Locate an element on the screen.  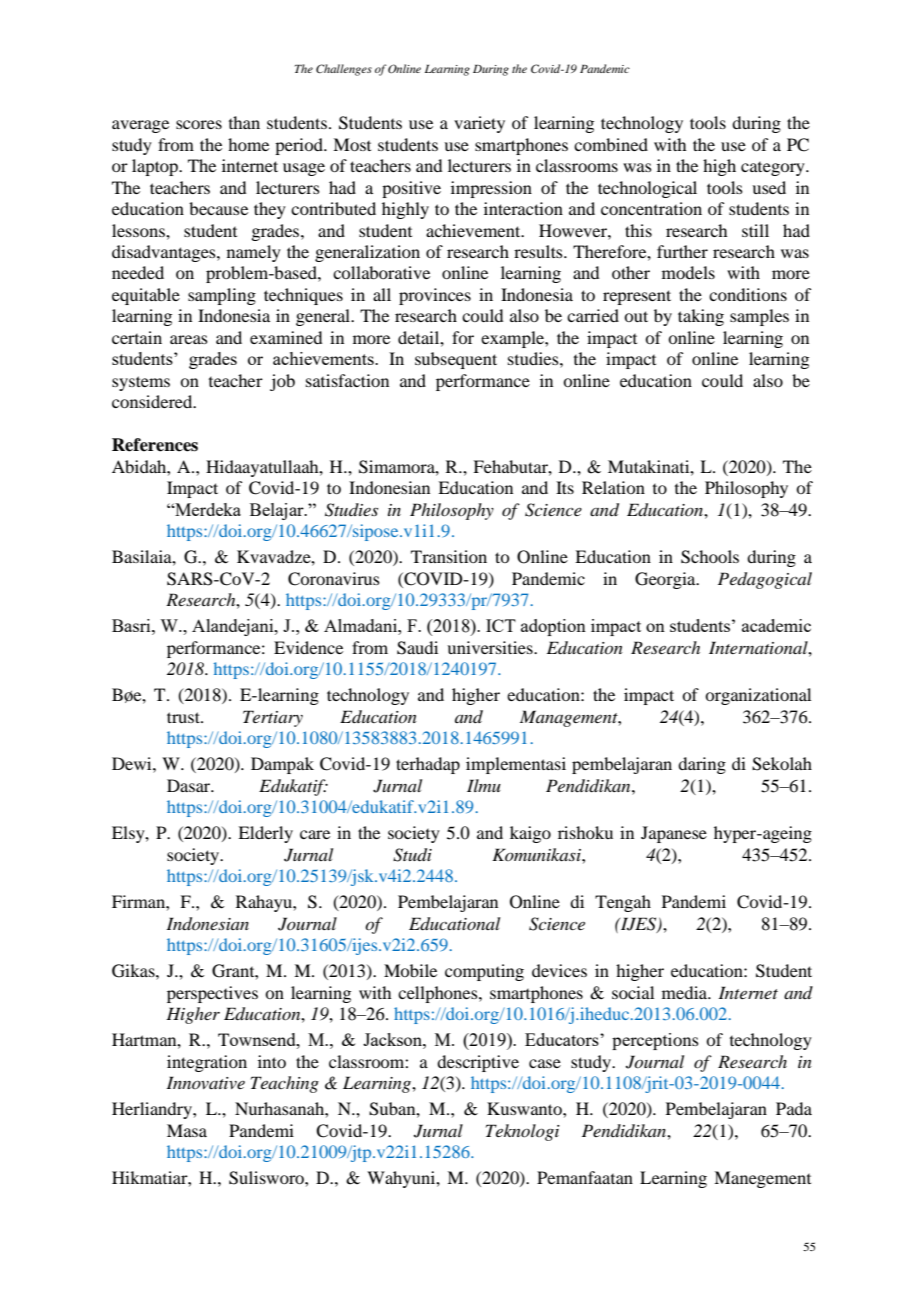
category is located at coordinates (774, 169).
